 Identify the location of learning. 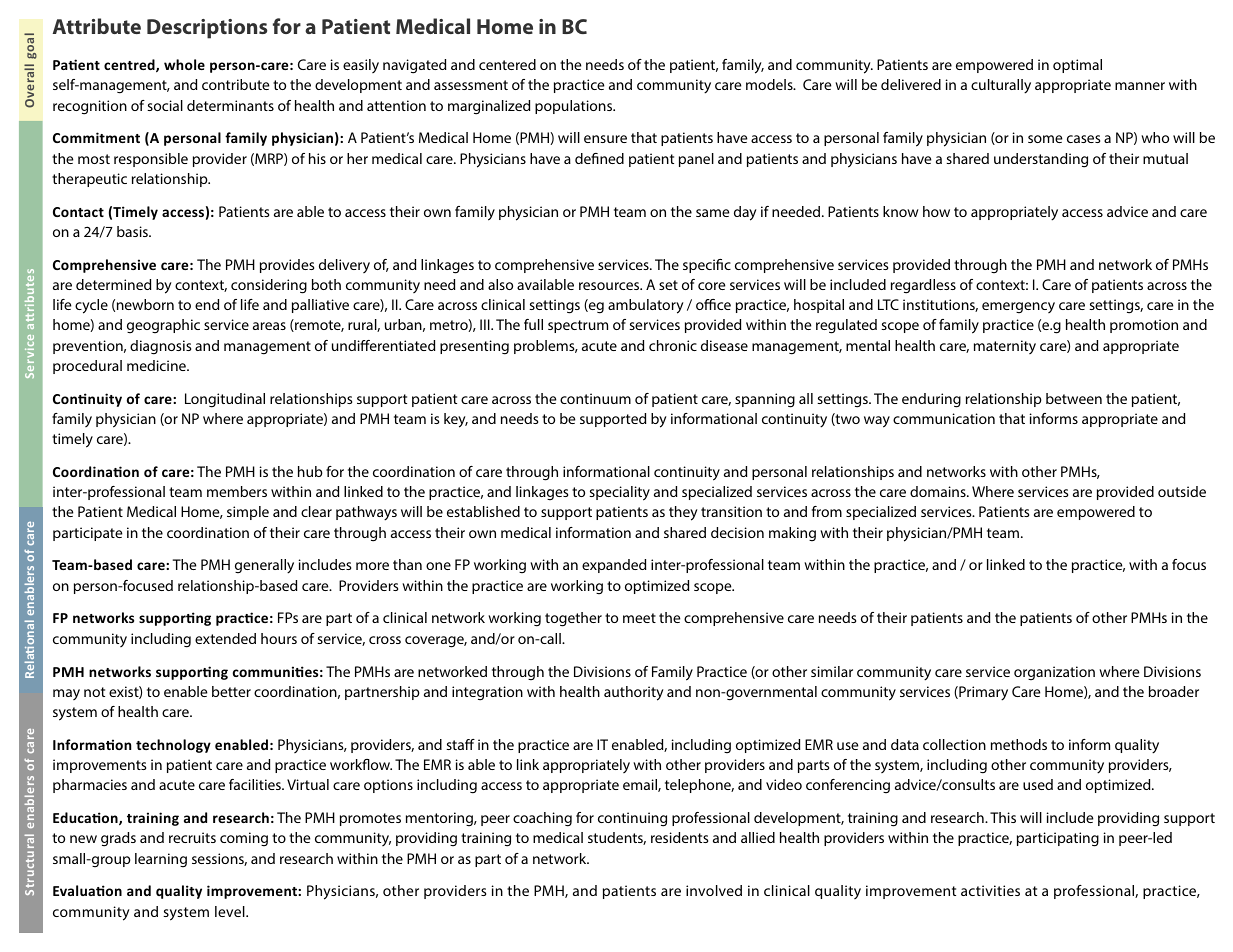
(161, 860).
